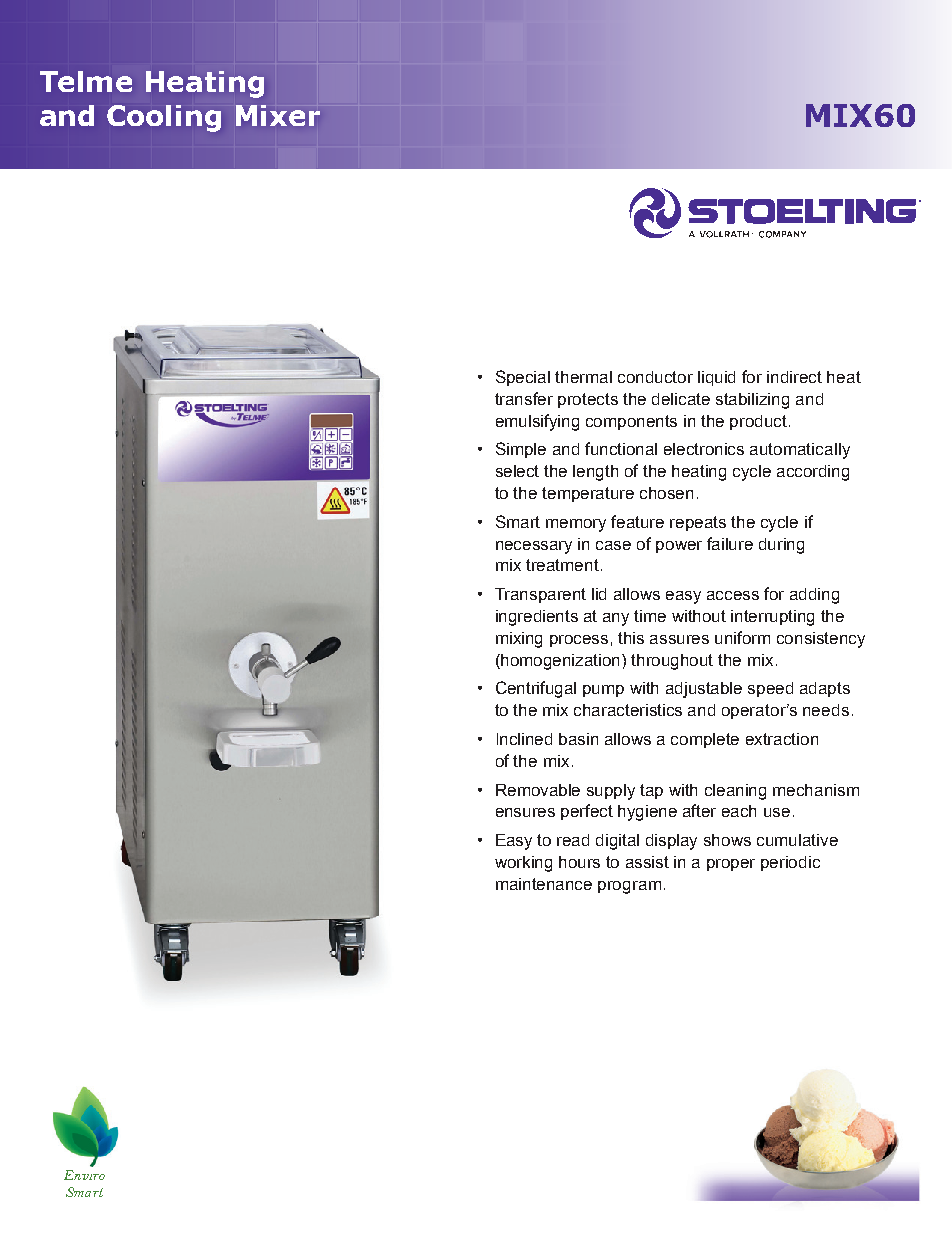 This page has width=952, height=1233. What do you see at coordinates (164, 118) in the page?
I see `Cooling` at bounding box center [164, 118].
